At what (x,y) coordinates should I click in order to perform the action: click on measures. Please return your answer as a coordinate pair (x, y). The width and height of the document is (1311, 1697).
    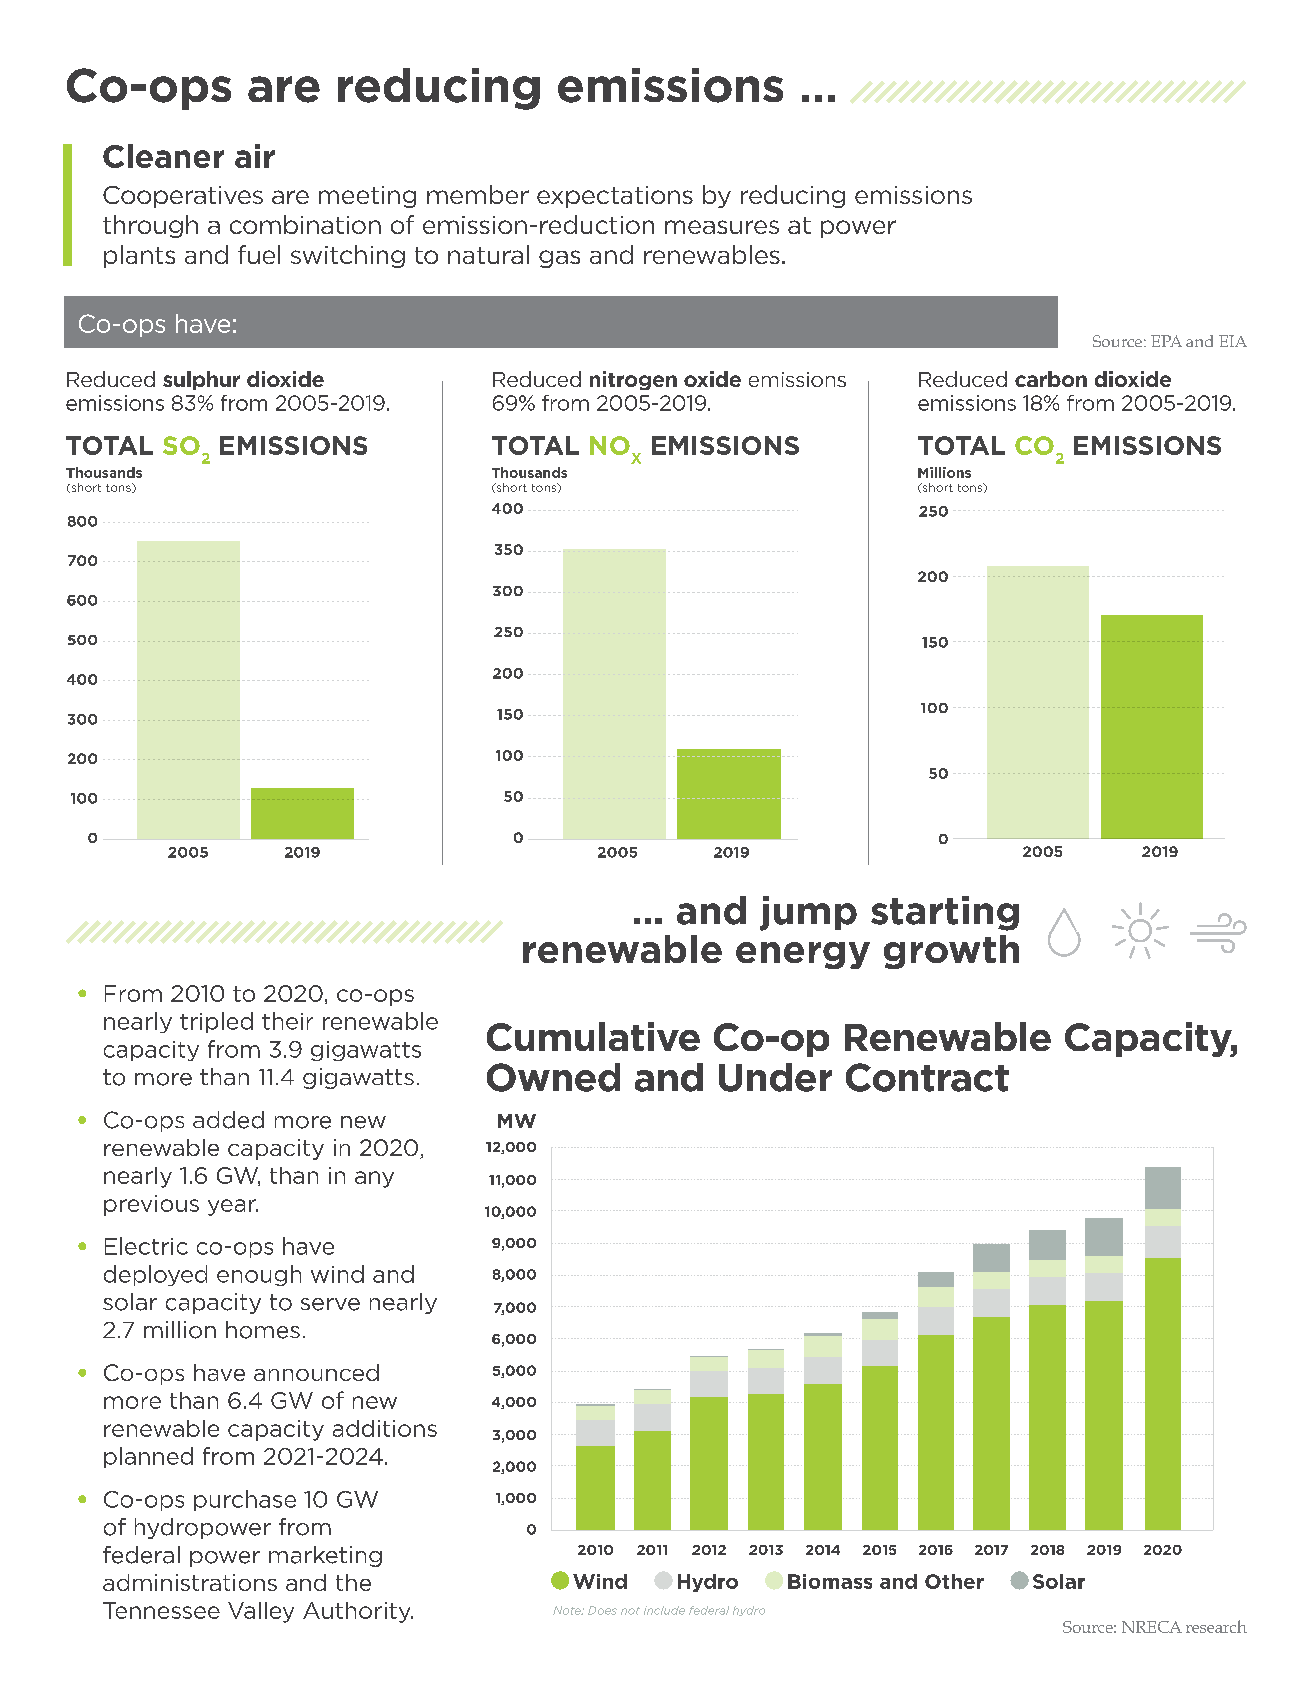
    Looking at the image, I should click on (722, 227).
